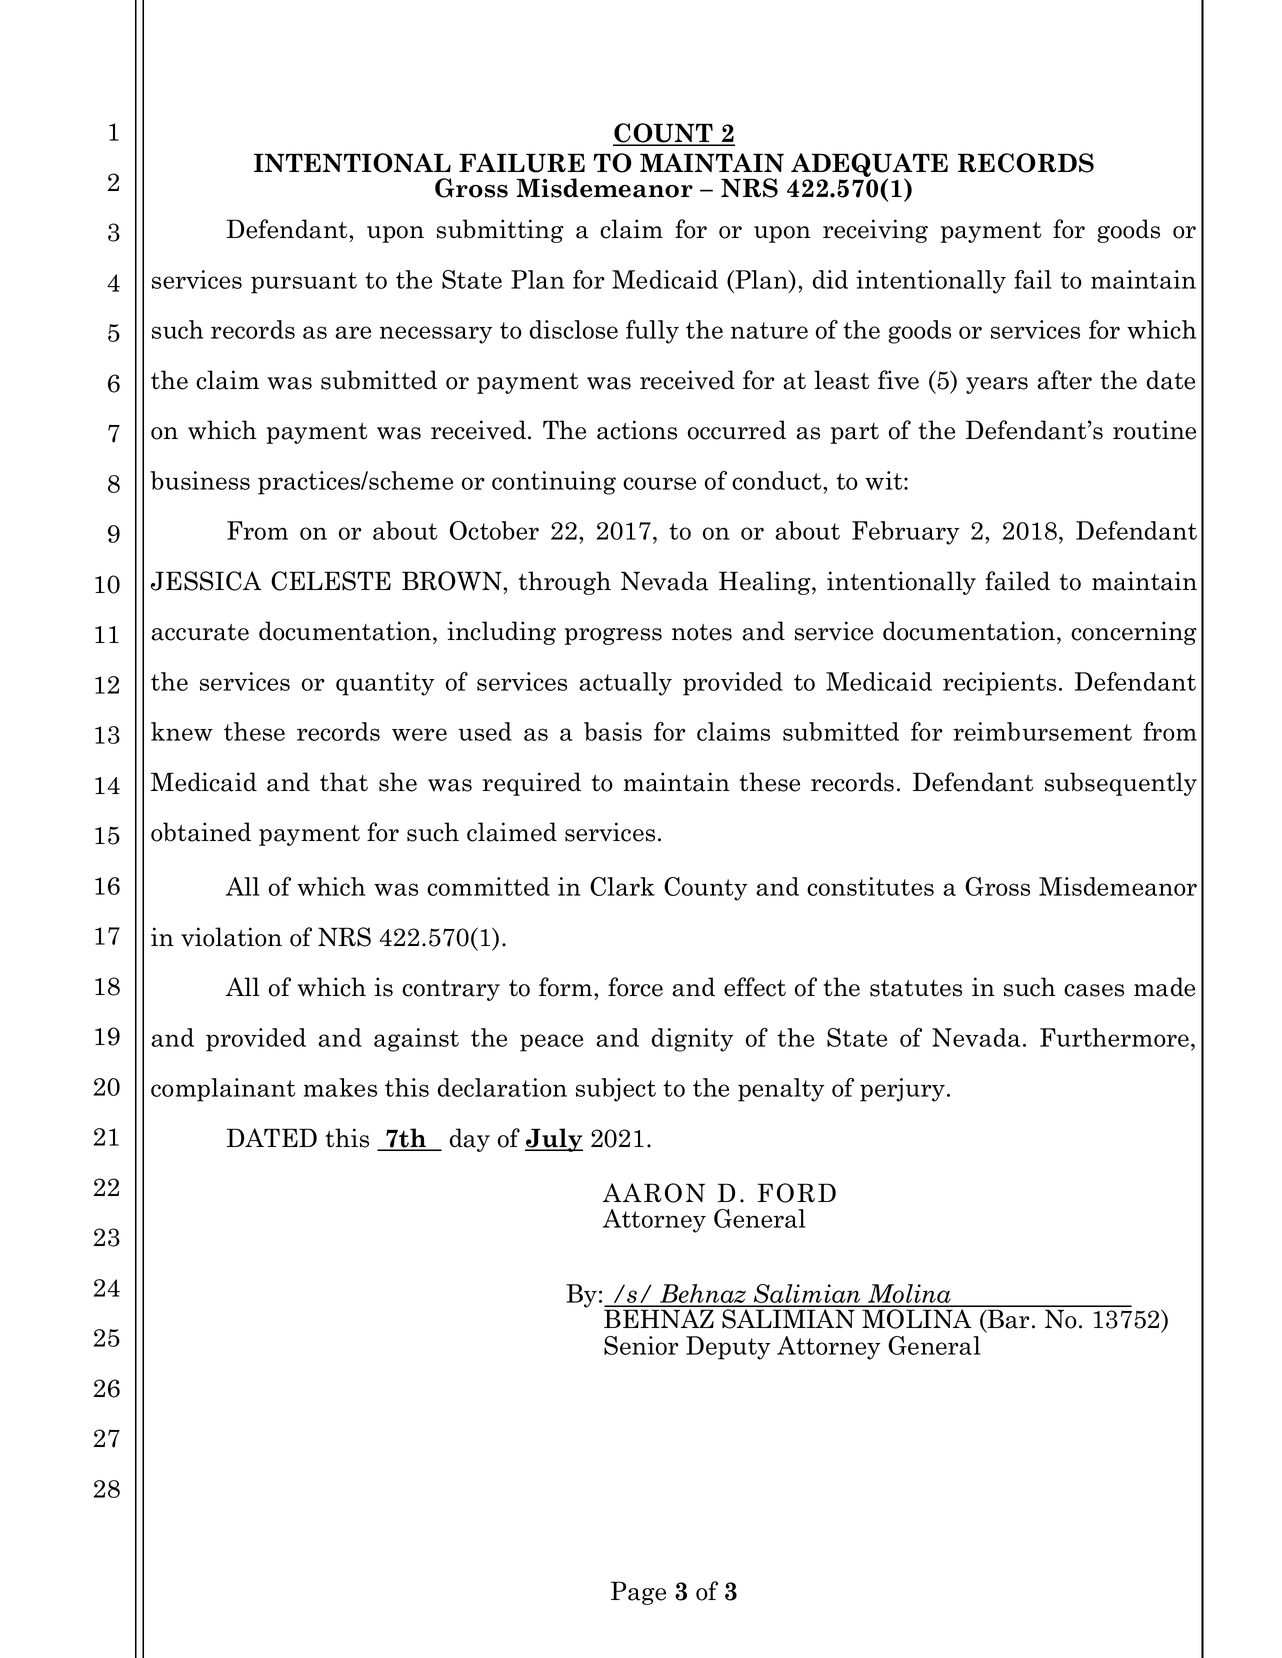 The height and width of the page is (1658, 1282). Describe the element at coordinates (331, 581) in the page. I see `CELESTE` at that location.
